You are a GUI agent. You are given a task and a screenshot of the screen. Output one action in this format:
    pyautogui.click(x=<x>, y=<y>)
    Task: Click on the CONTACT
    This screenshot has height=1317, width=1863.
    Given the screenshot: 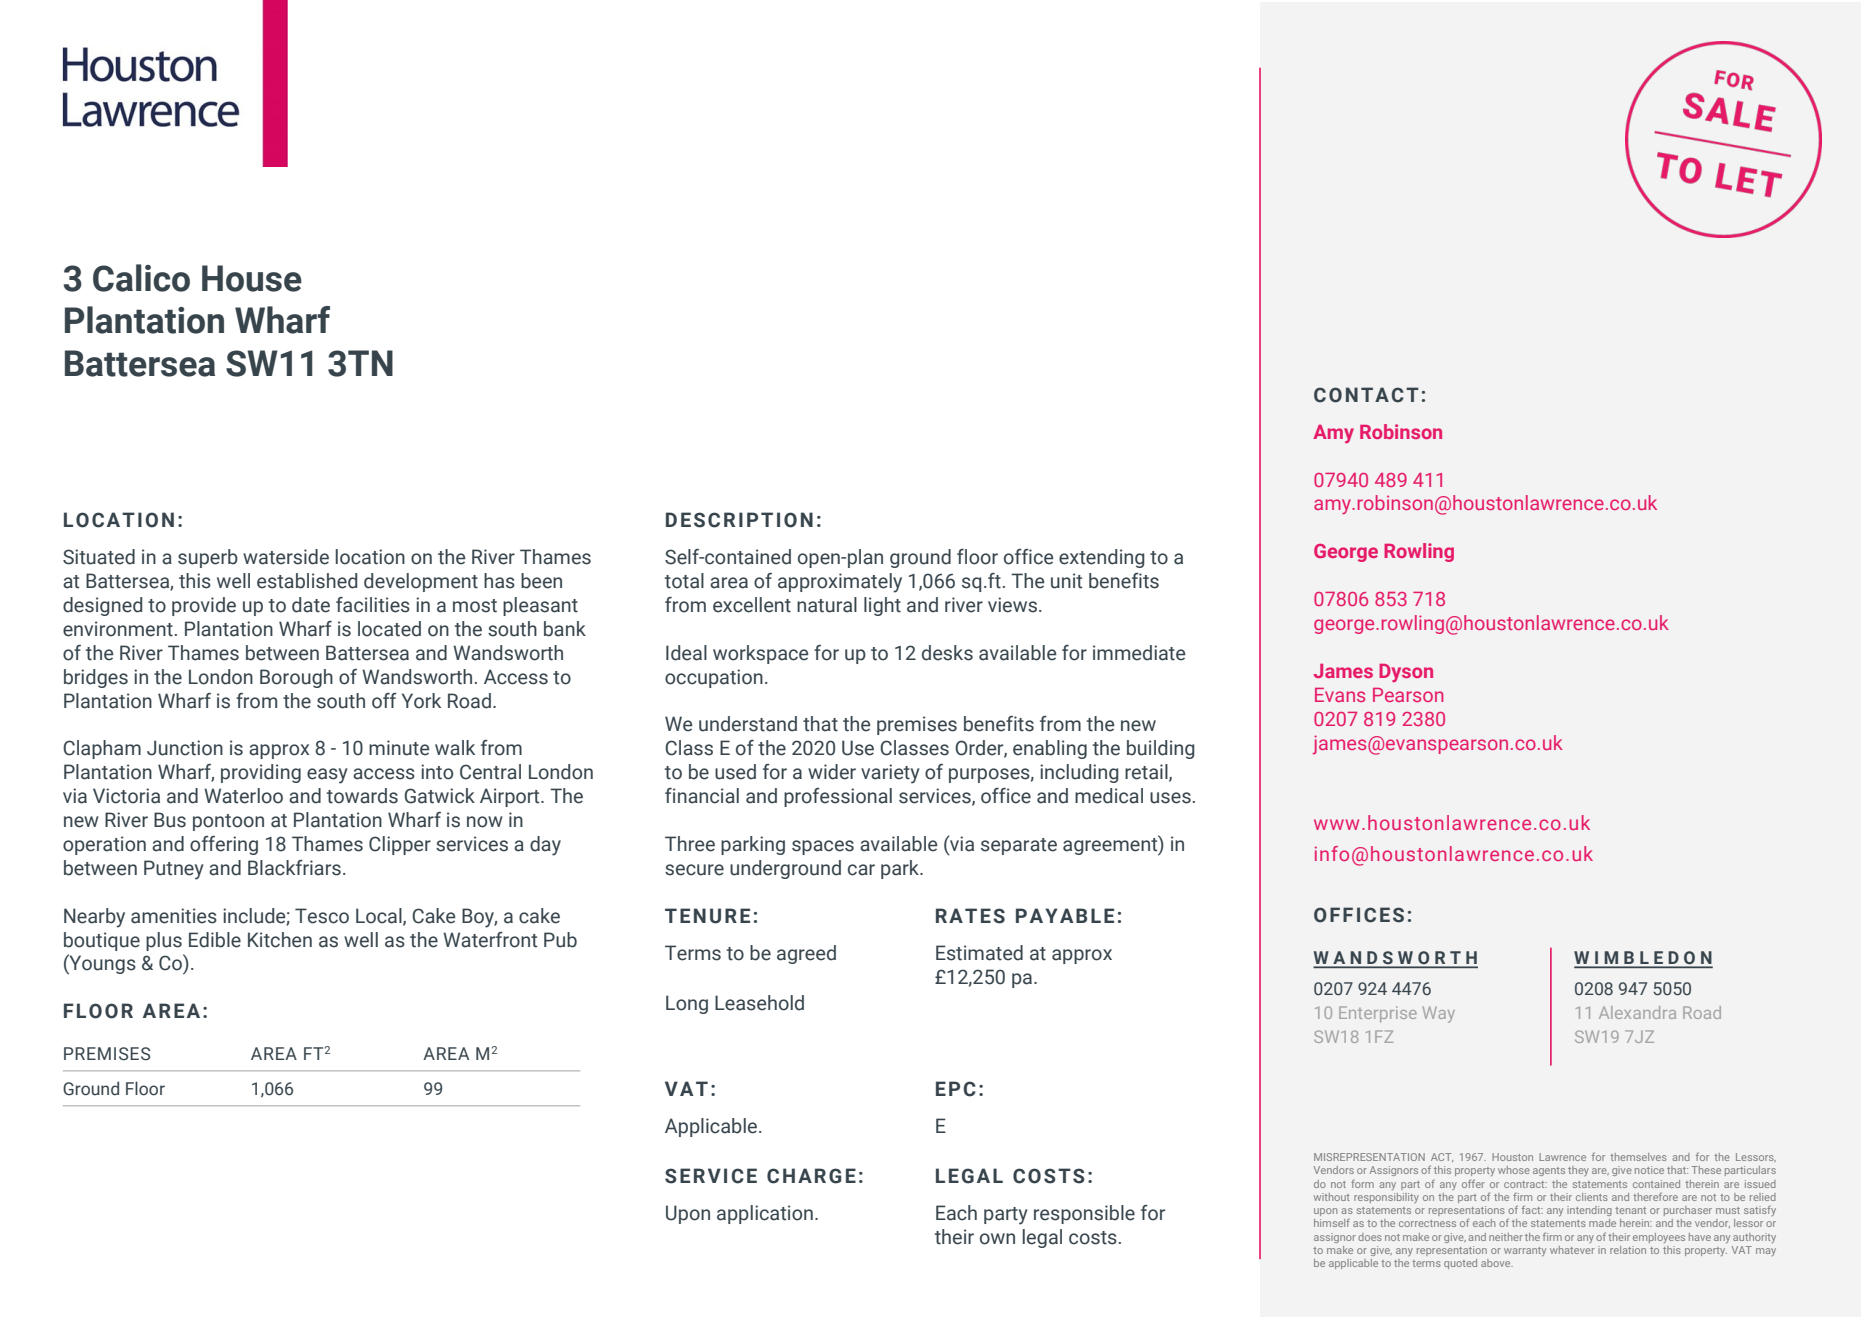 What is the action you would take?
    pyautogui.click(x=1366, y=395)
